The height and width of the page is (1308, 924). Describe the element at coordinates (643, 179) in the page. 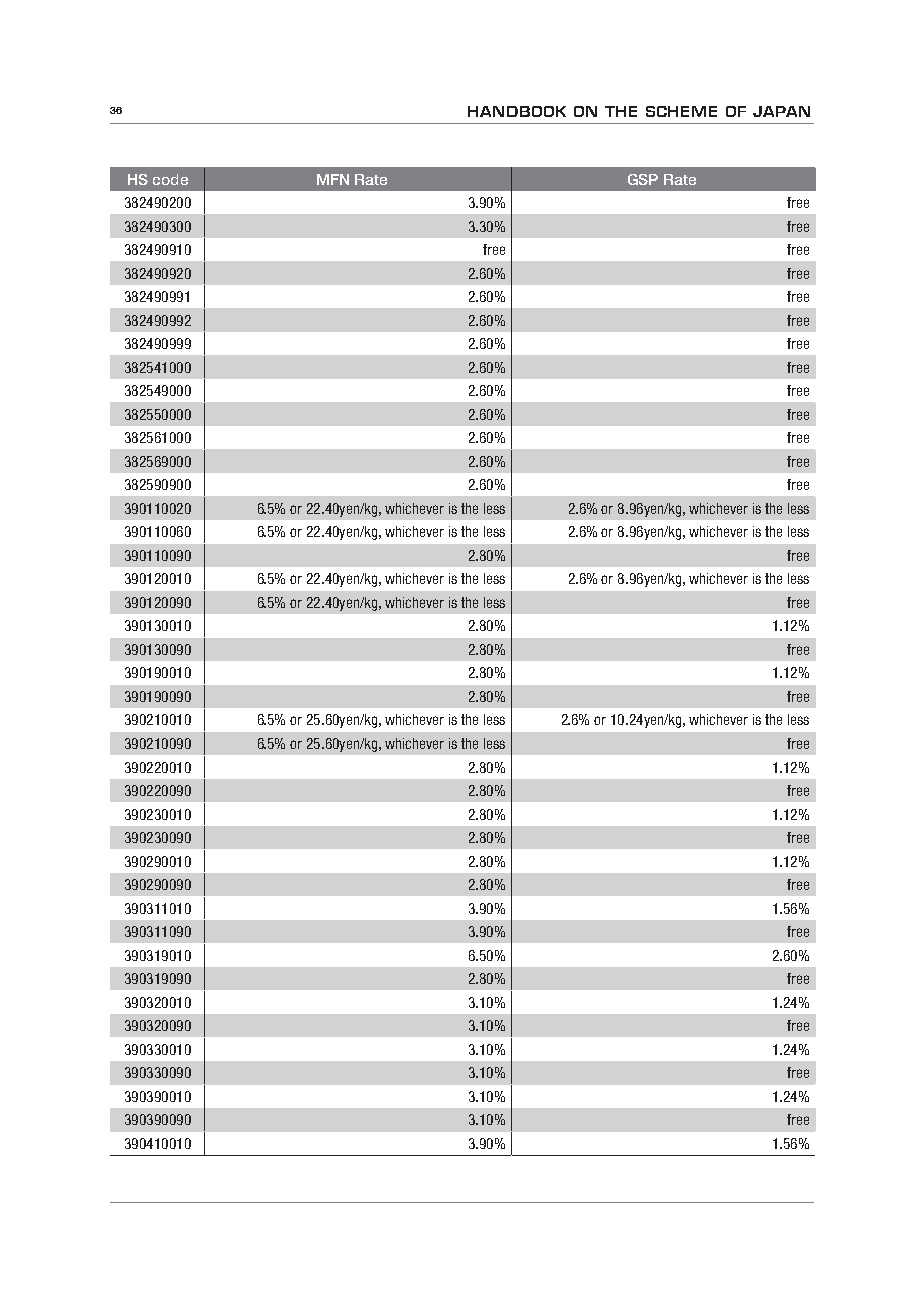

I see `GSP` at that location.
